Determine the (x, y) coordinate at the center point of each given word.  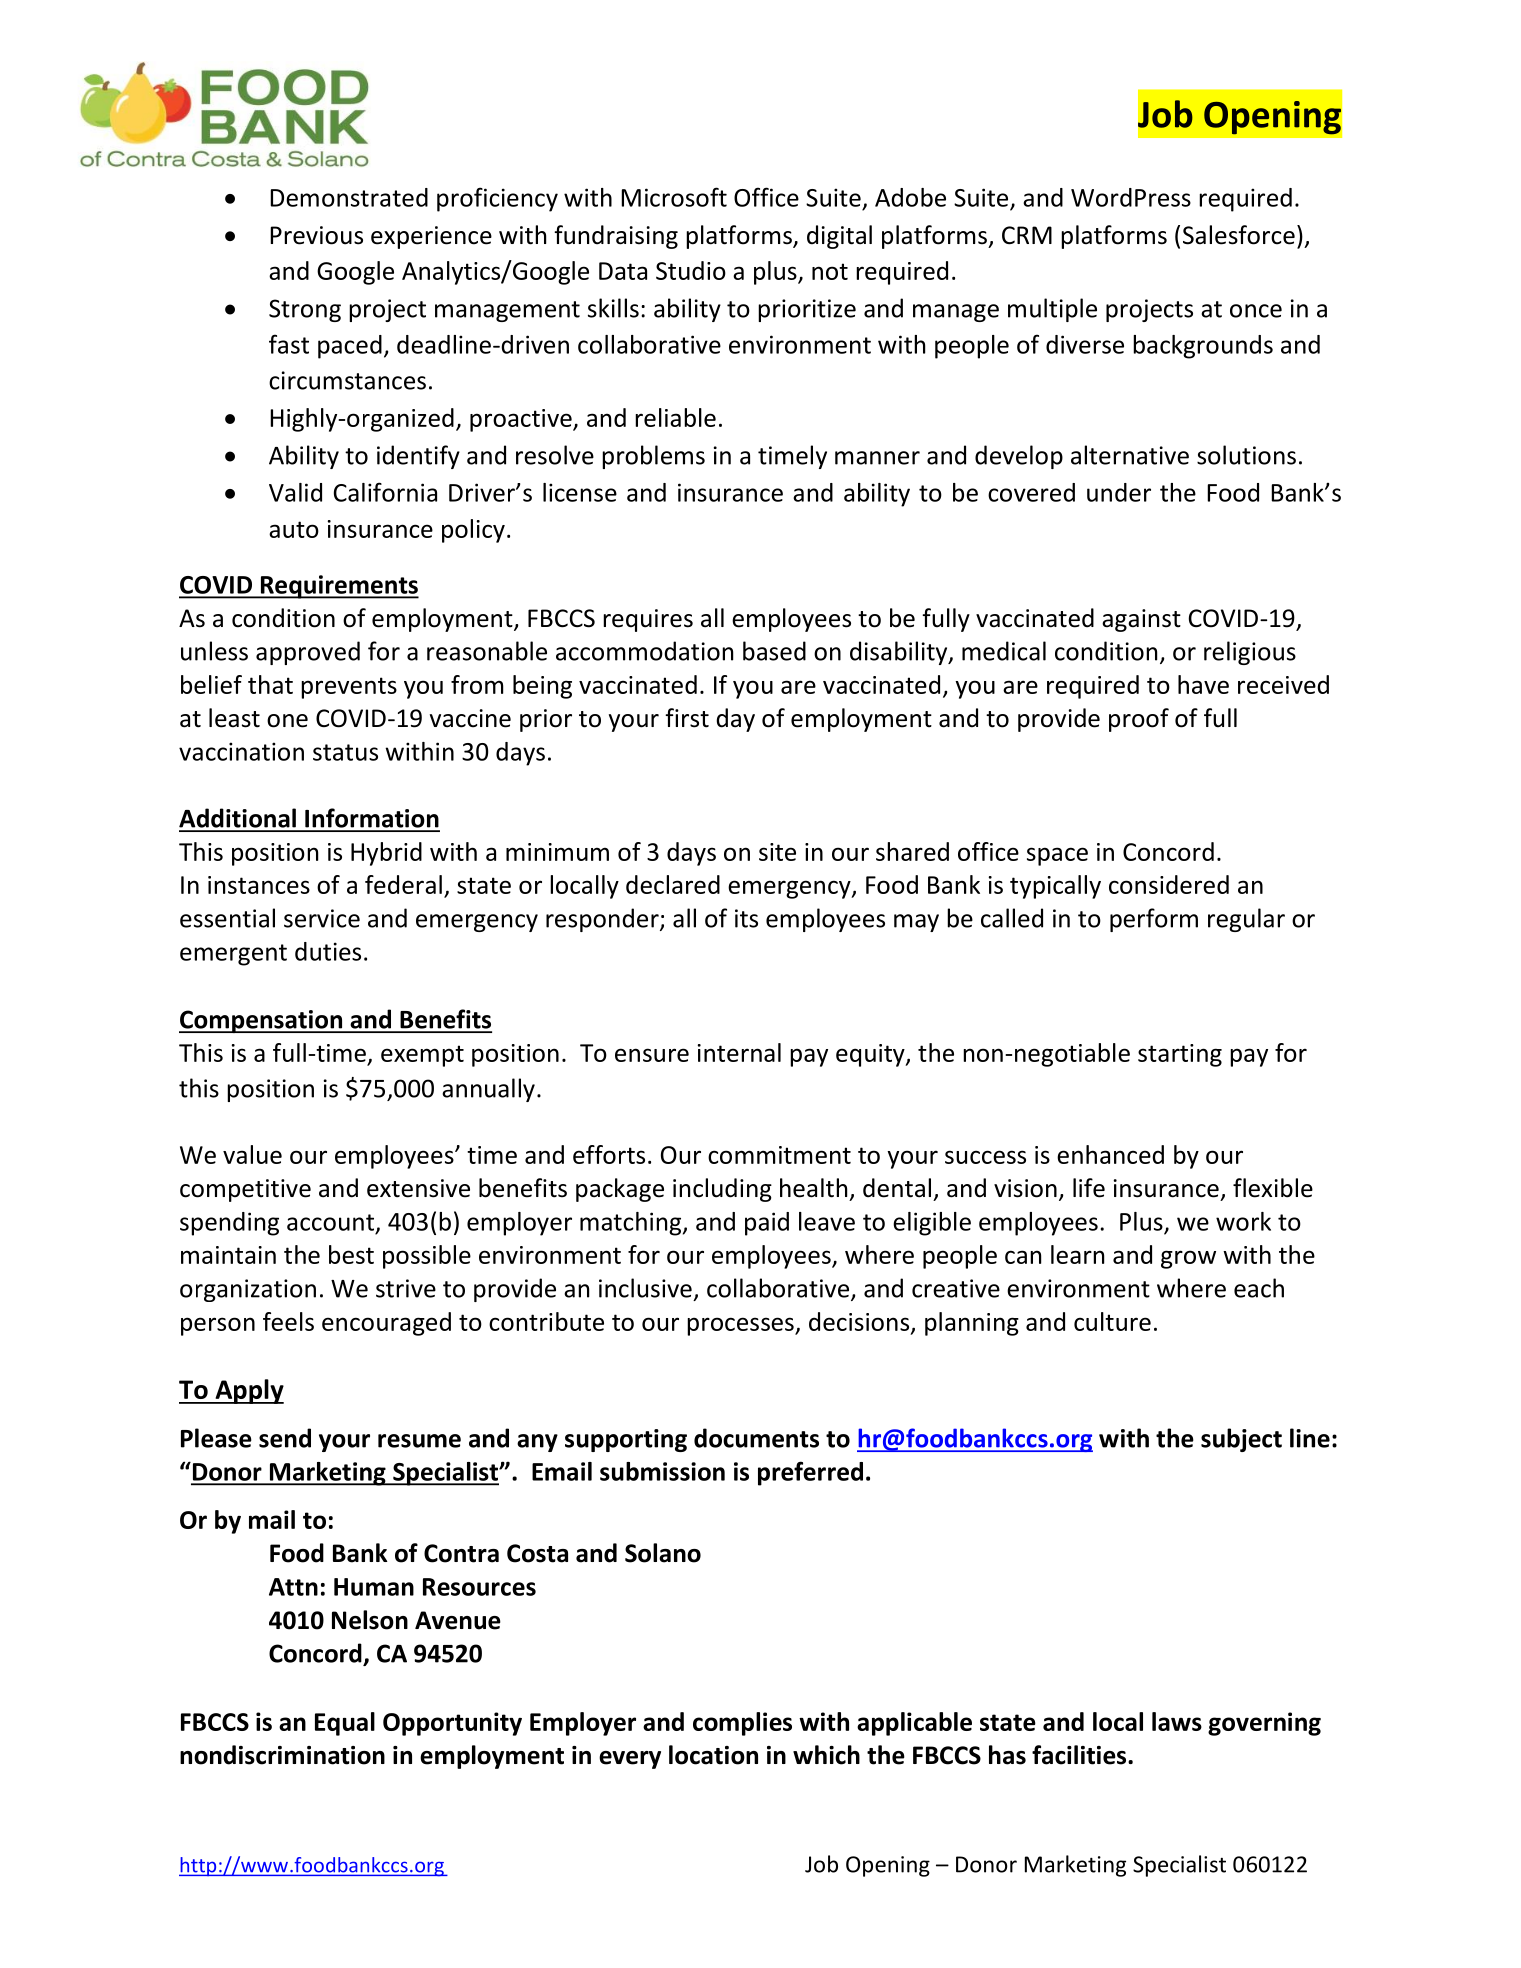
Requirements (338, 587)
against (1141, 620)
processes (741, 1326)
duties (328, 951)
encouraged (386, 1324)
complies (742, 1724)
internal (739, 1052)
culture (1112, 1321)
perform (1154, 920)
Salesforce (1239, 235)
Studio (691, 270)
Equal (345, 1724)
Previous (316, 235)
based (774, 651)
